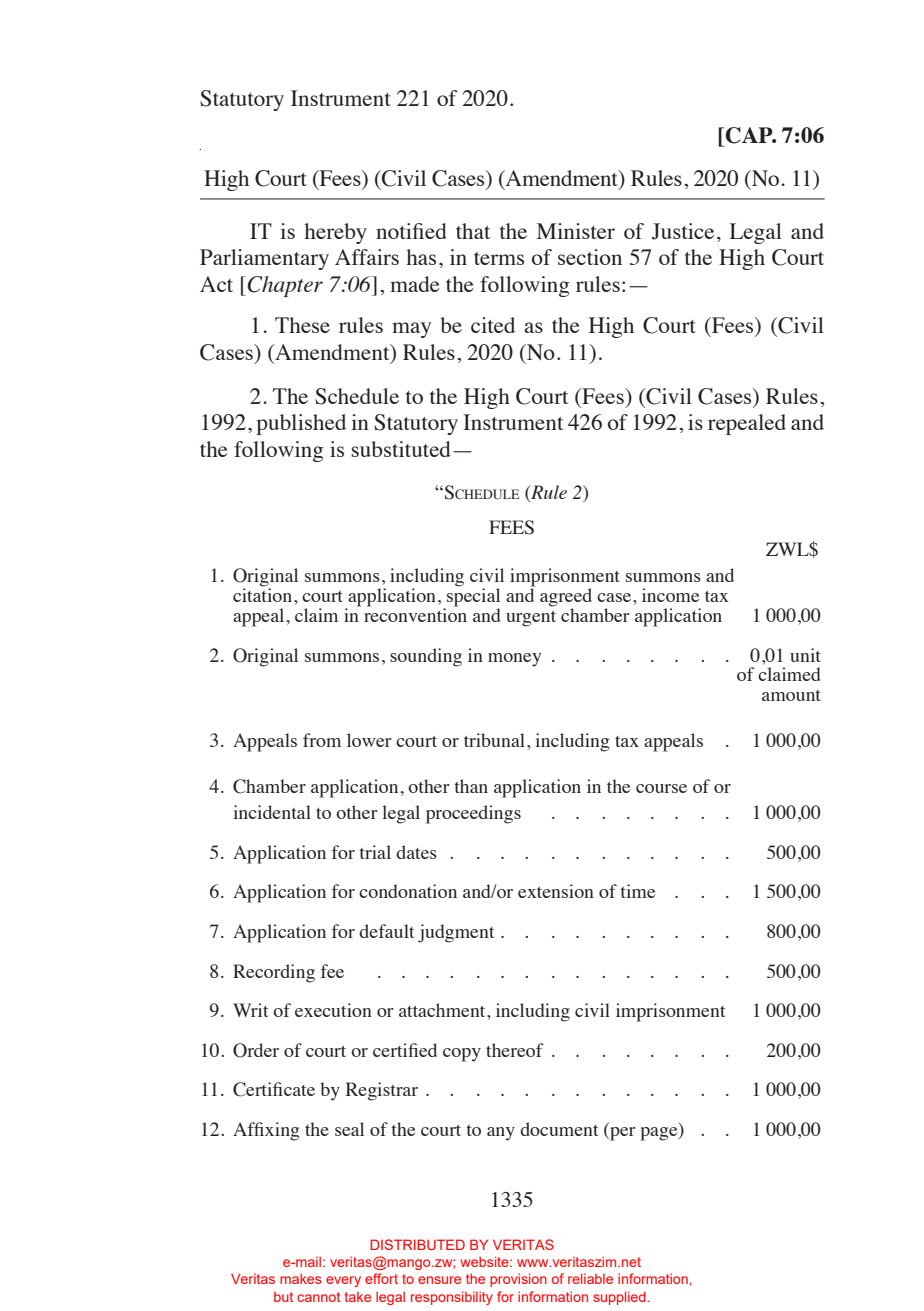 The width and height of the screenshot is (924, 1311). What do you see at coordinates (250, 1010) in the screenshot?
I see `Writ` at bounding box center [250, 1010].
